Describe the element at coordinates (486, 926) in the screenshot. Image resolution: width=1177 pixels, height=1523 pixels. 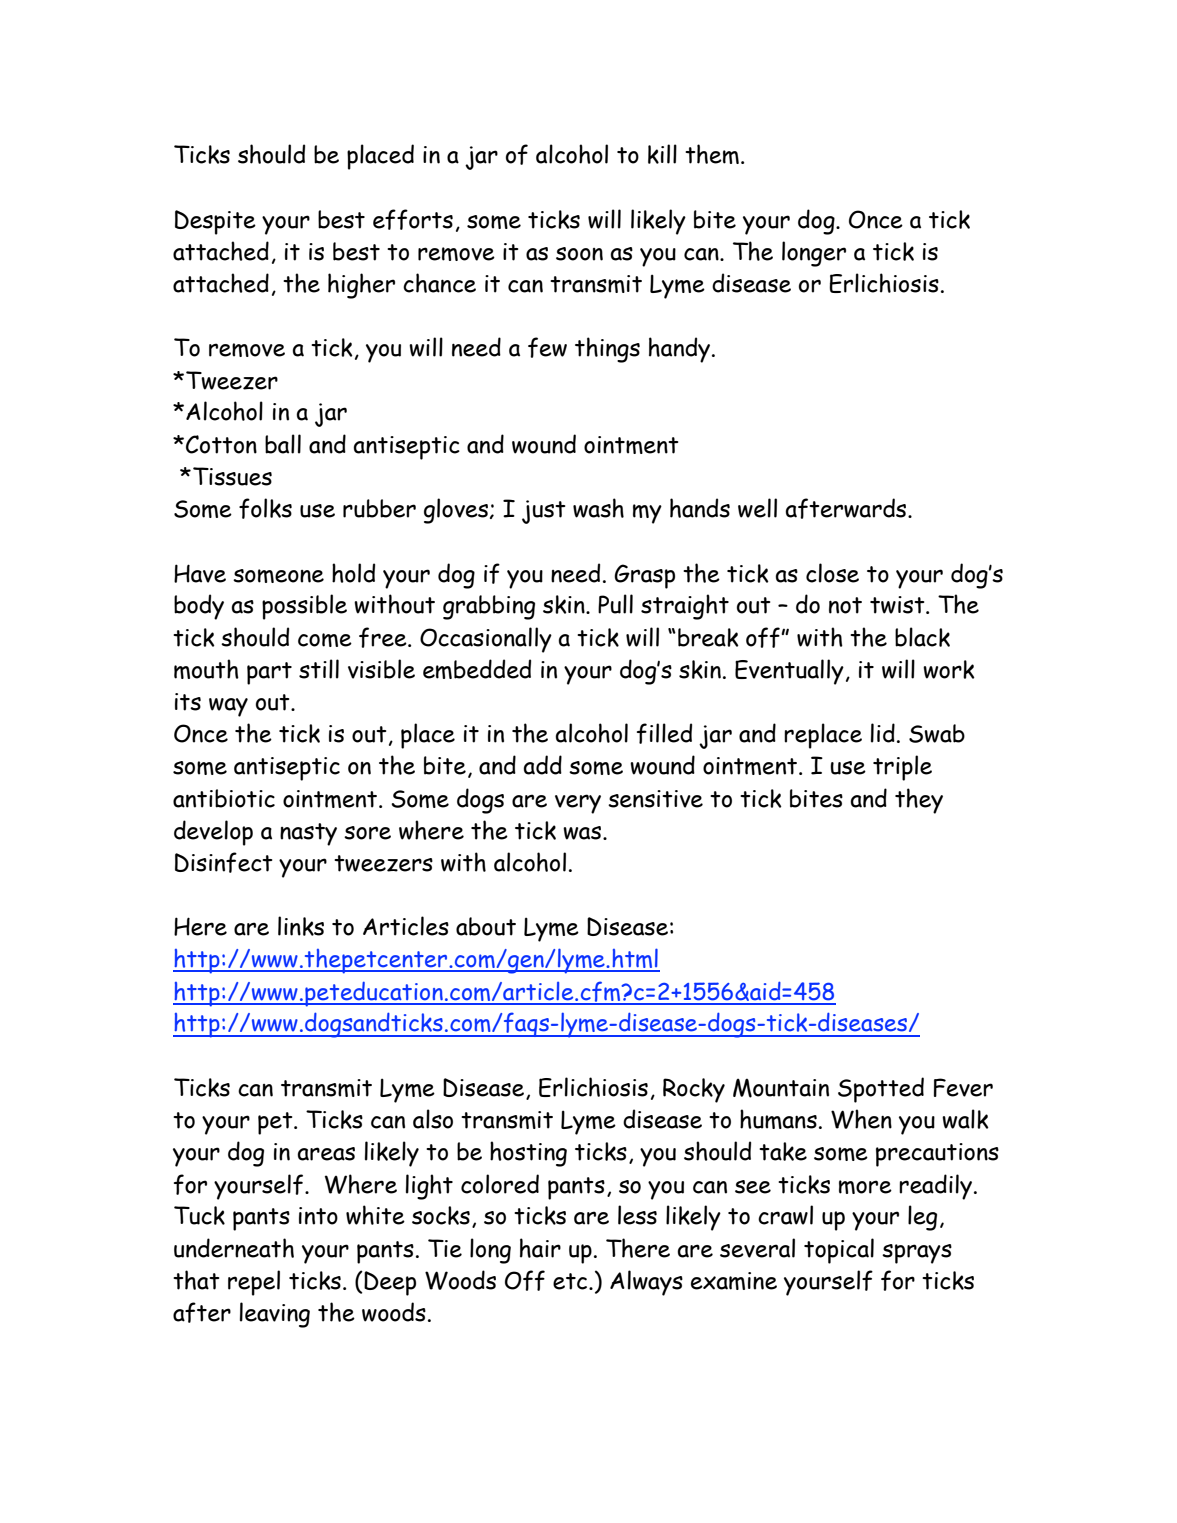
I see `about` at that location.
